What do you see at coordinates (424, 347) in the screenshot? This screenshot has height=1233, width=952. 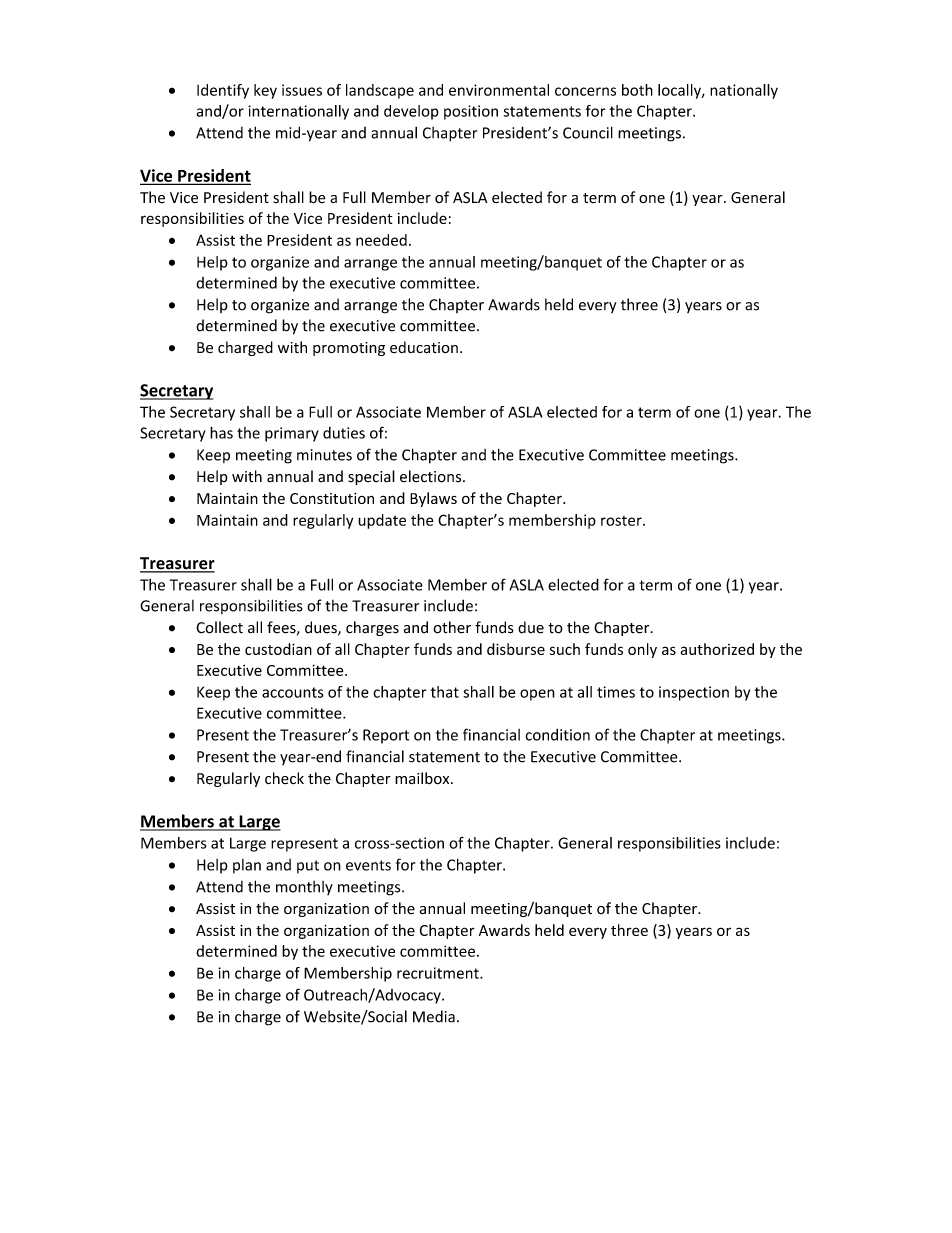 I see `education` at bounding box center [424, 347].
